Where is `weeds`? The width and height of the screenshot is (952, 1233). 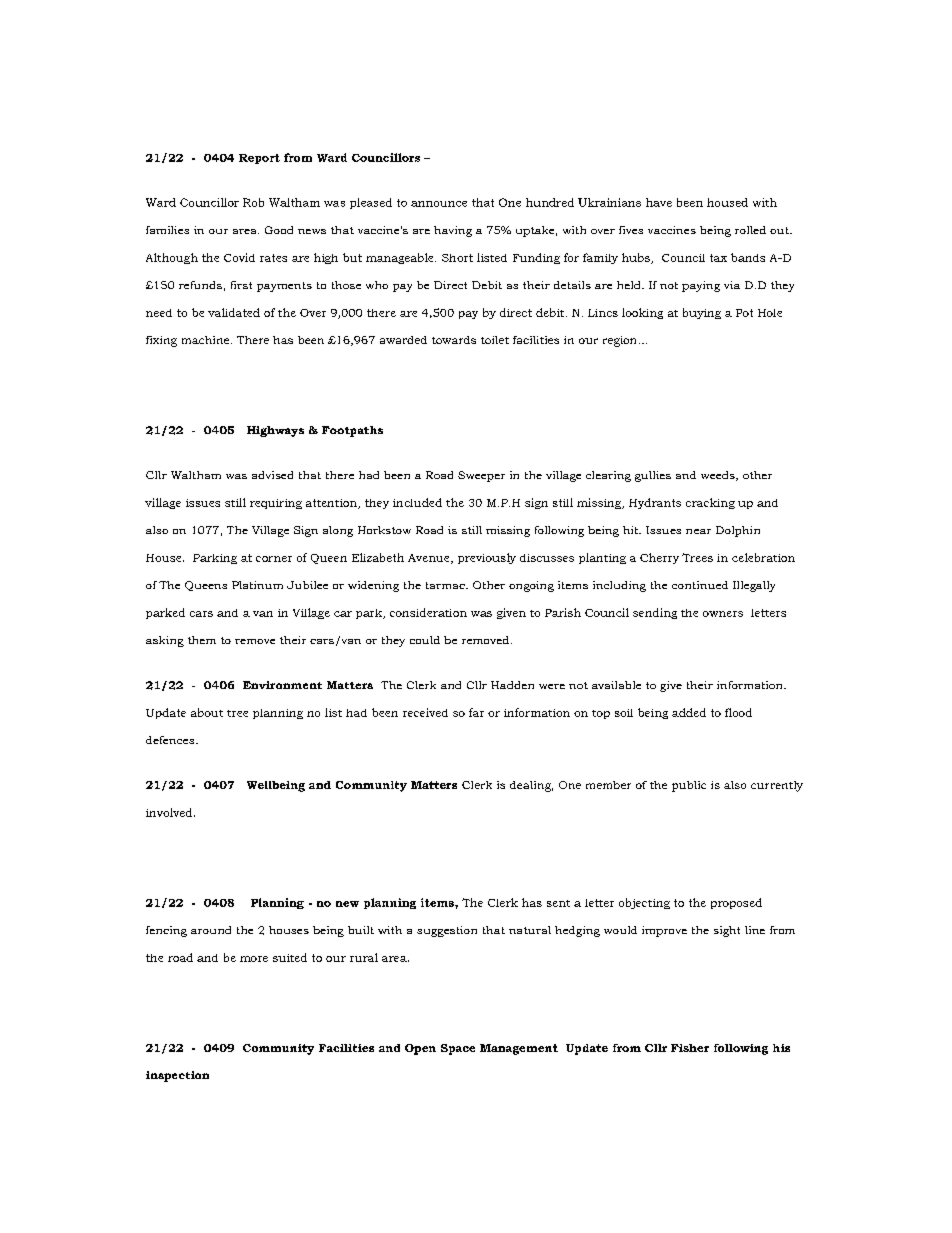
weeds is located at coordinates (719, 476).
